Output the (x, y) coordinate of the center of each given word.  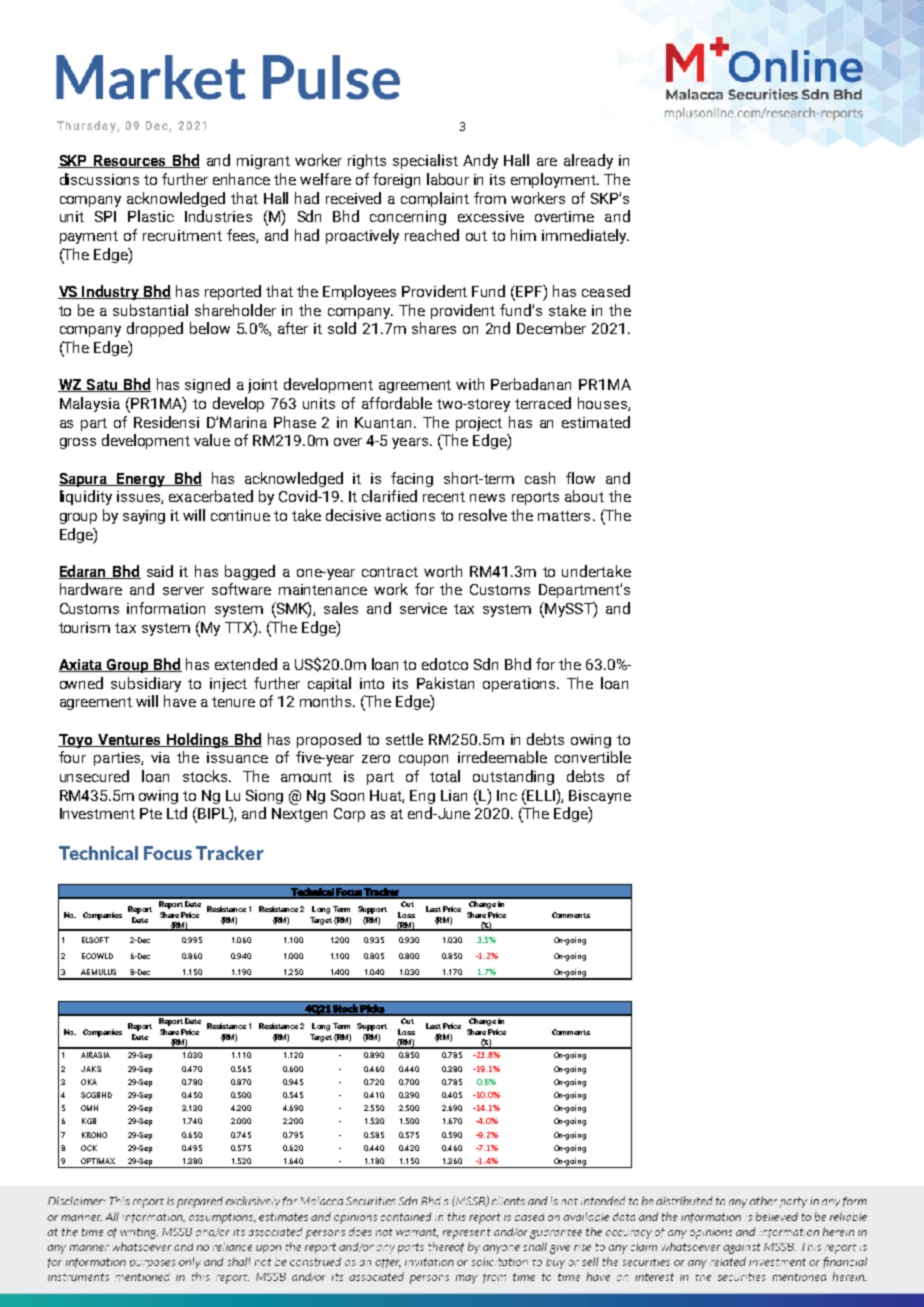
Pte (151, 813)
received (353, 198)
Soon (347, 795)
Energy (141, 480)
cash (540, 478)
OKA (89, 1082)
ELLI (541, 795)
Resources (130, 161)
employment (554, 180)
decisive (353, 515)
